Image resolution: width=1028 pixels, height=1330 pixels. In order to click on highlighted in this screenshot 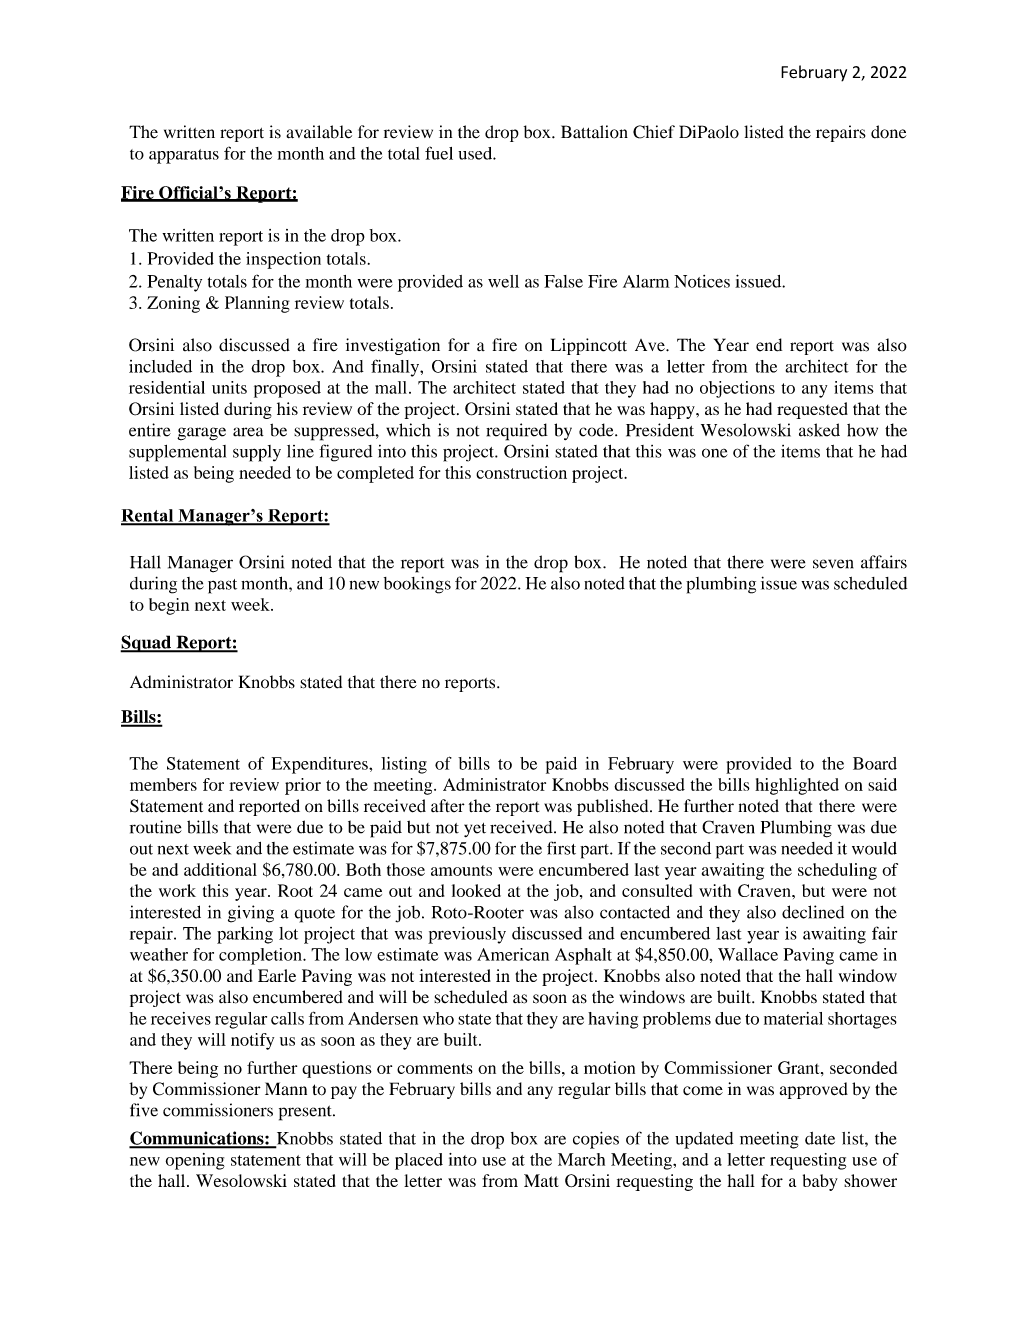, I will do `click(797, 786)`.
